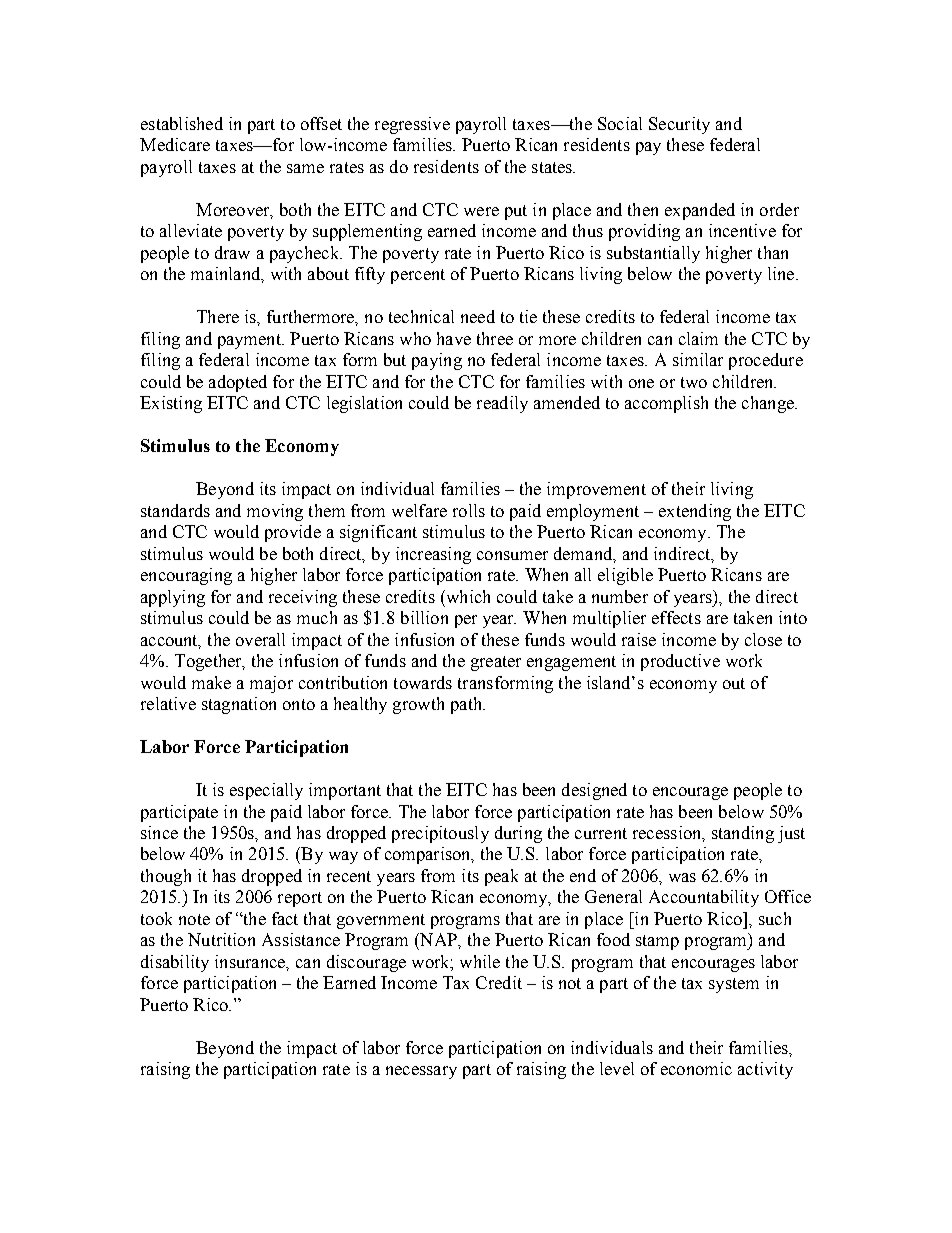 The image size is (952, 1233). I want to click on productive, so click(680, 662).
